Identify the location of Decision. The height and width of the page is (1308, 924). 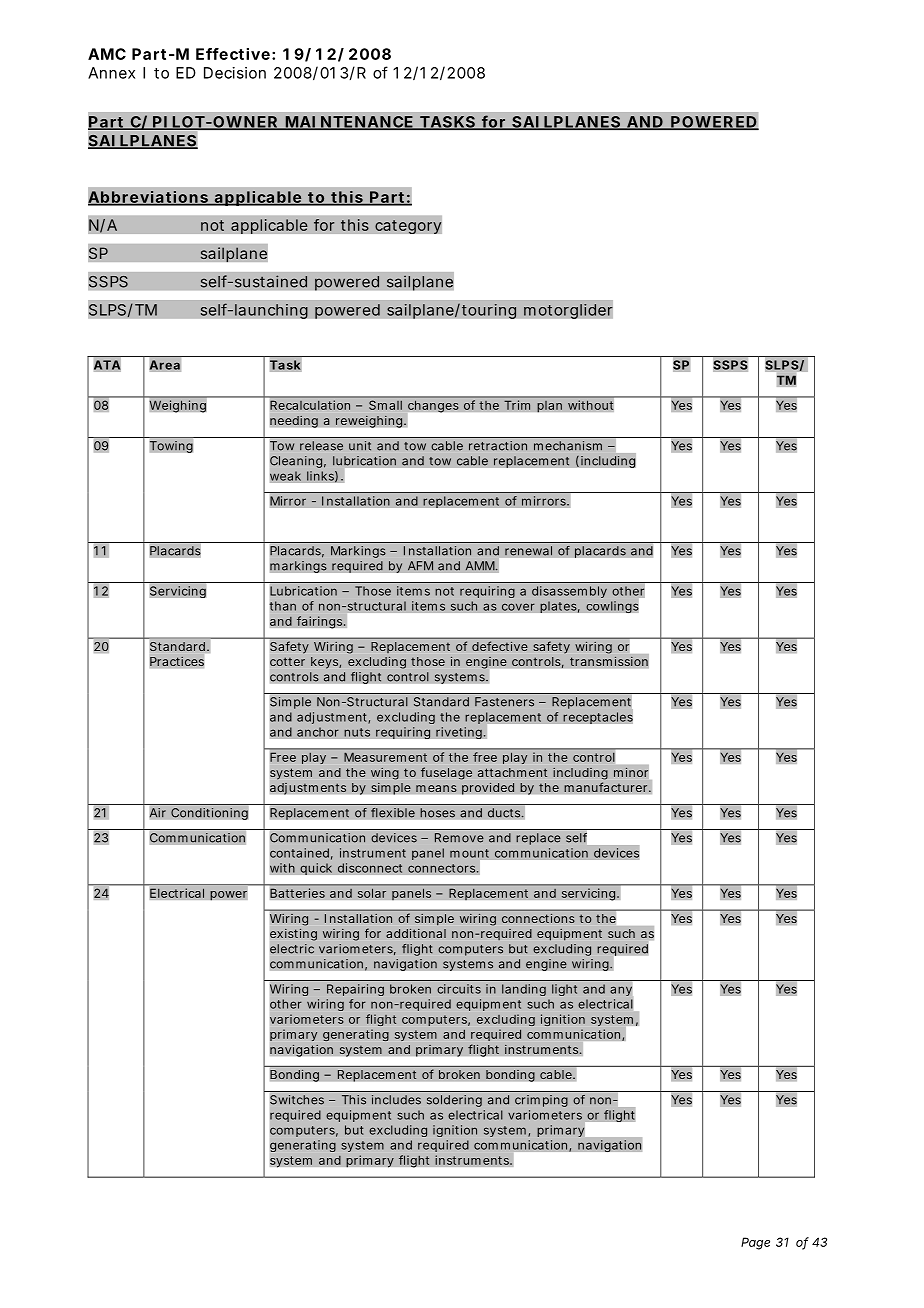
(235, 73).
